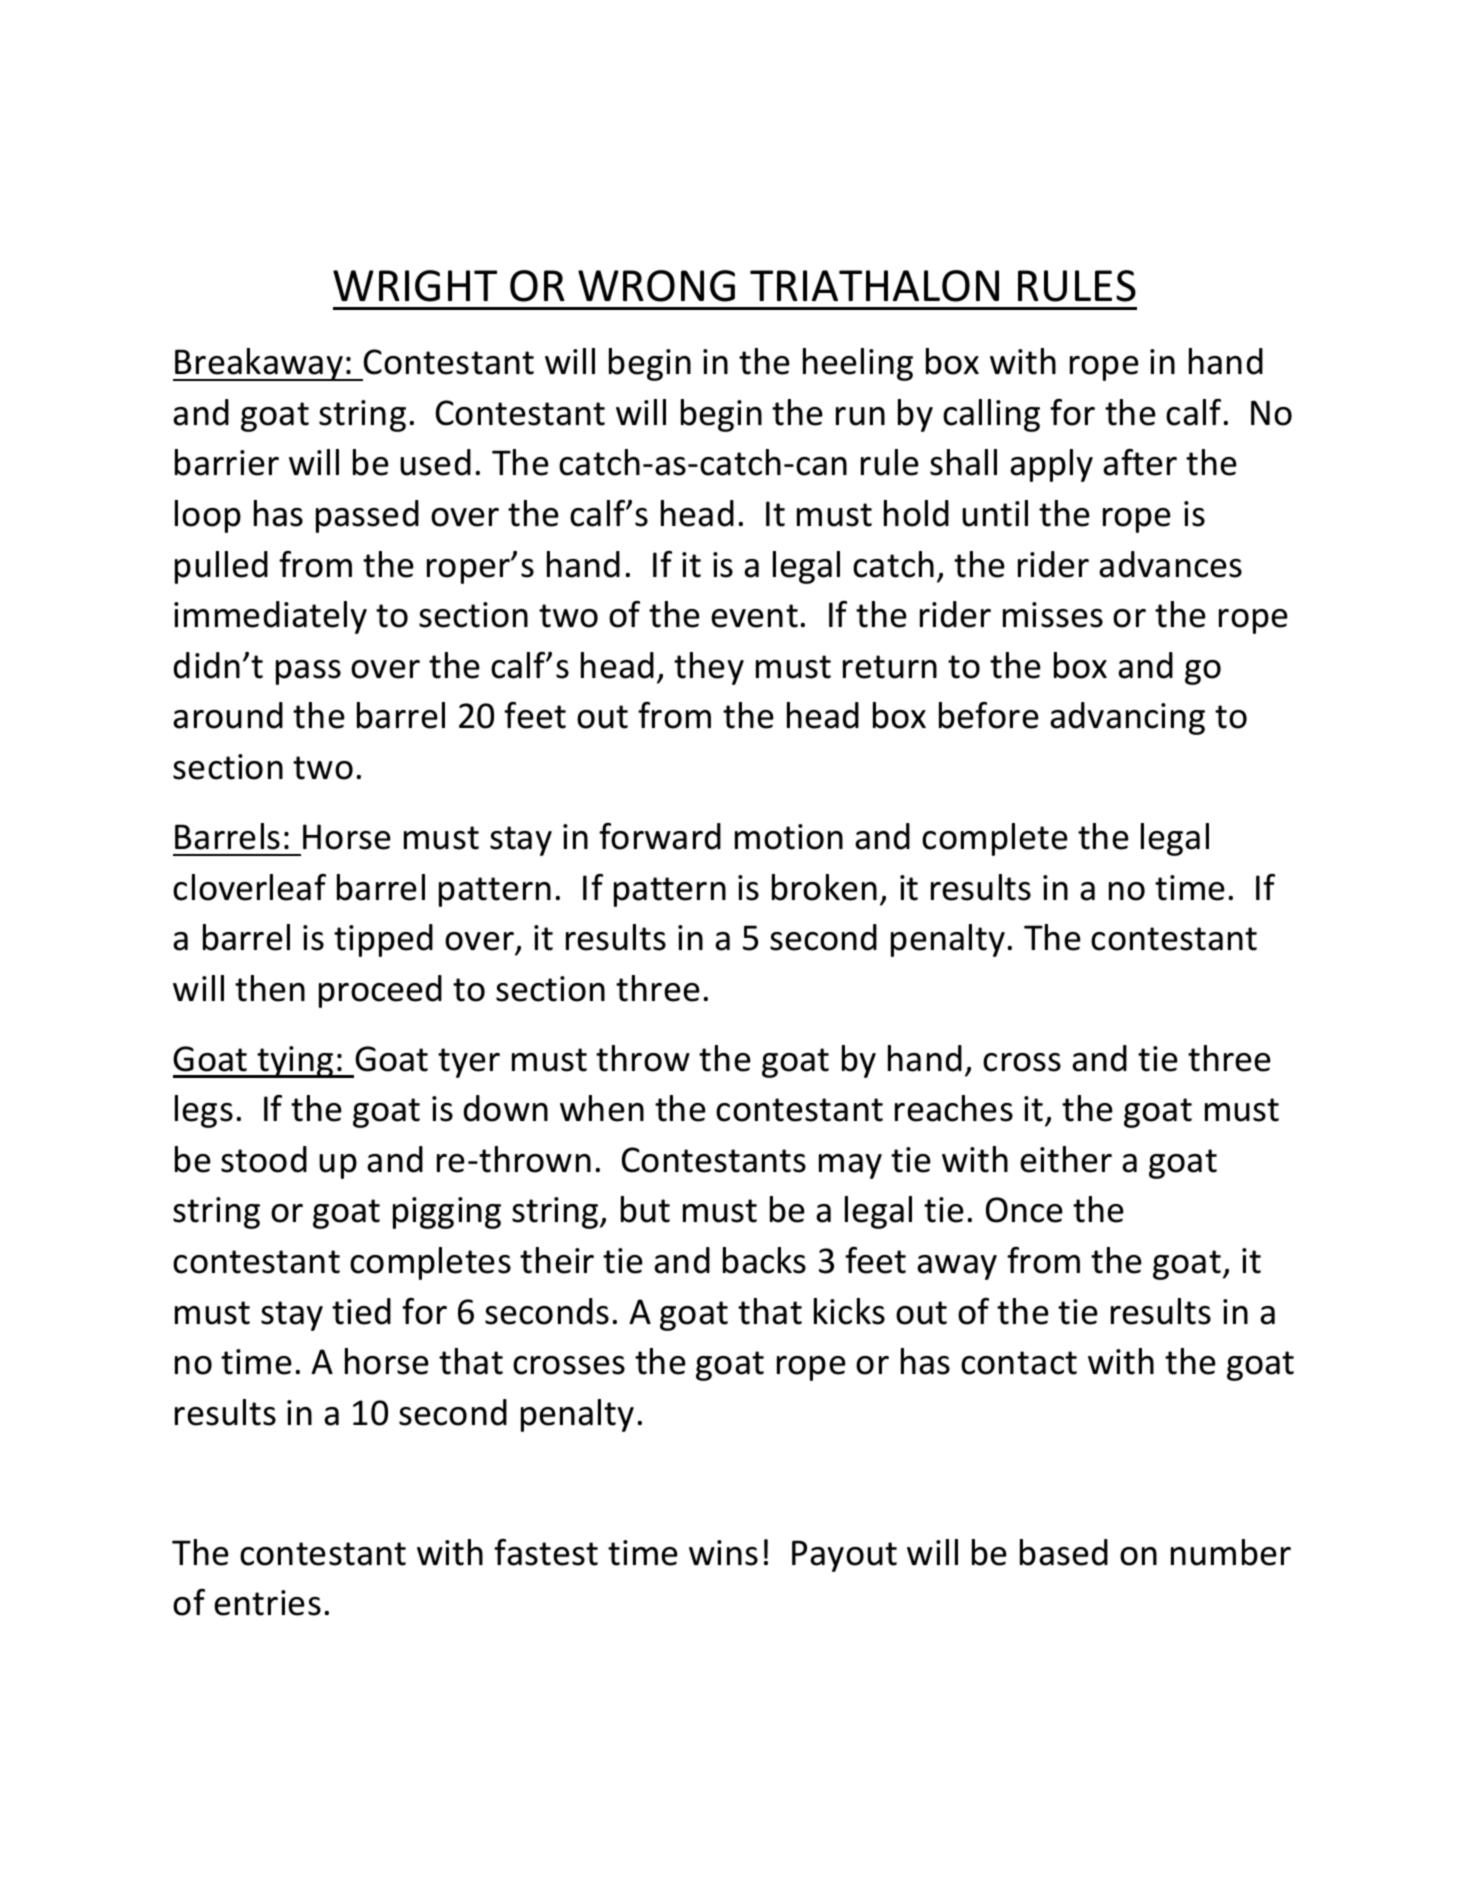 This image has width=1470, height=1902. I want to click on WRIGHT, so click(415, 286).
